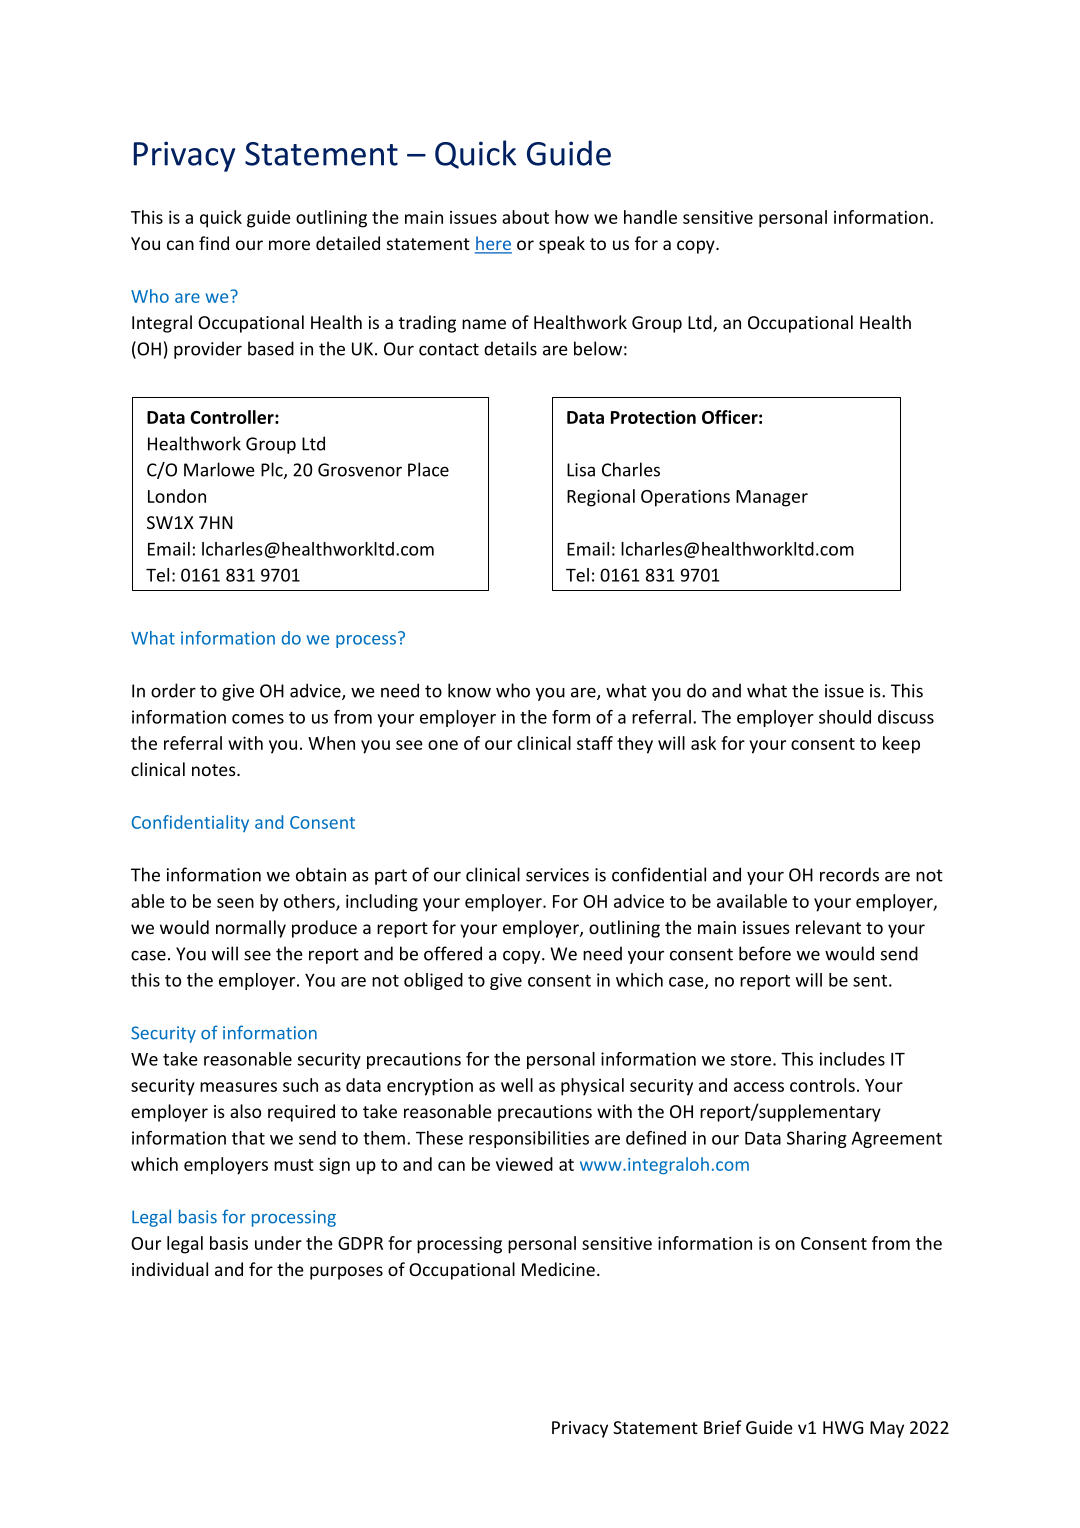  I want to click on Medicine, so click(558, 1269).
